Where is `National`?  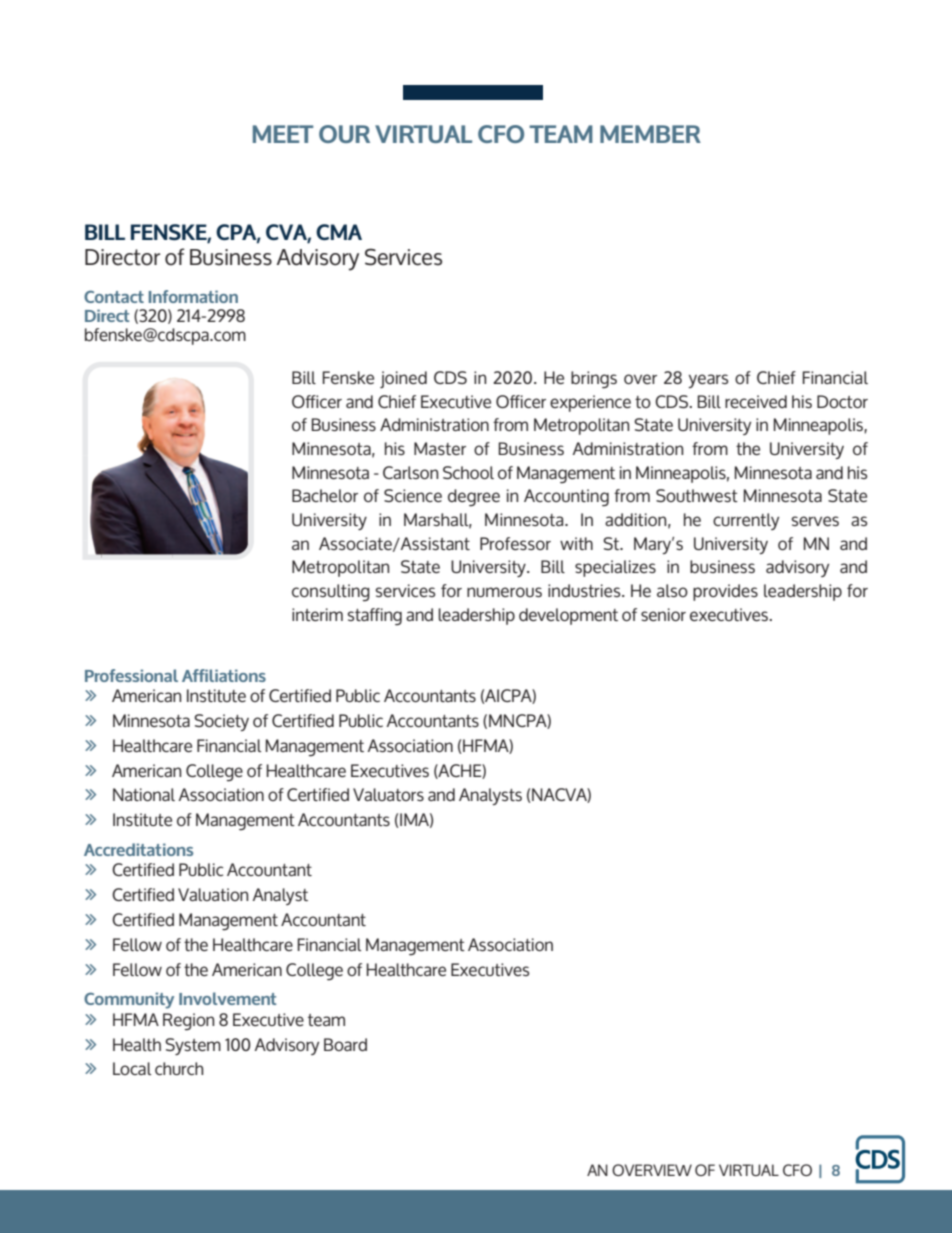
National is located at coordinates (144, 794).
